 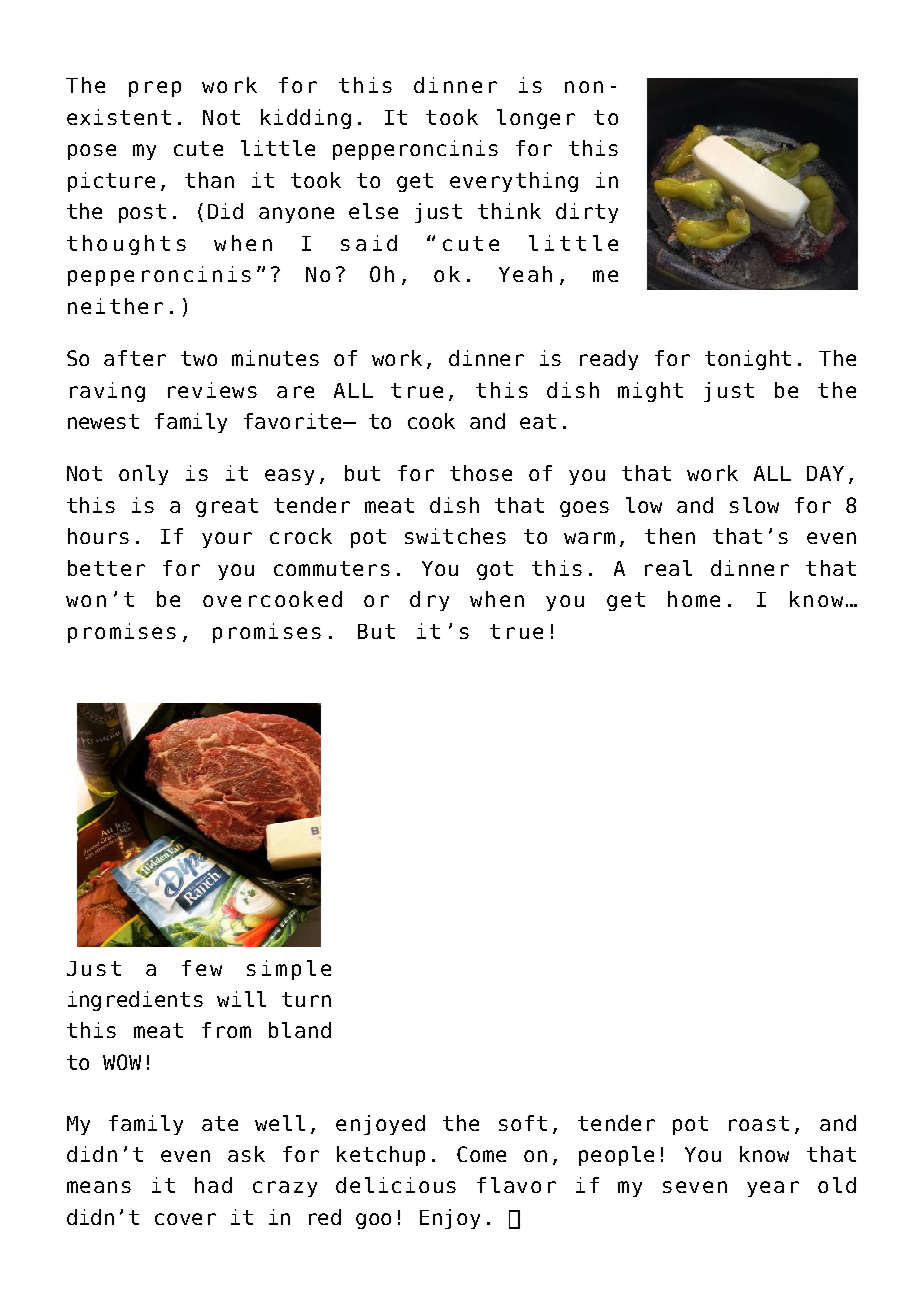 I want to click on dry, so click(x=429, y=601).
